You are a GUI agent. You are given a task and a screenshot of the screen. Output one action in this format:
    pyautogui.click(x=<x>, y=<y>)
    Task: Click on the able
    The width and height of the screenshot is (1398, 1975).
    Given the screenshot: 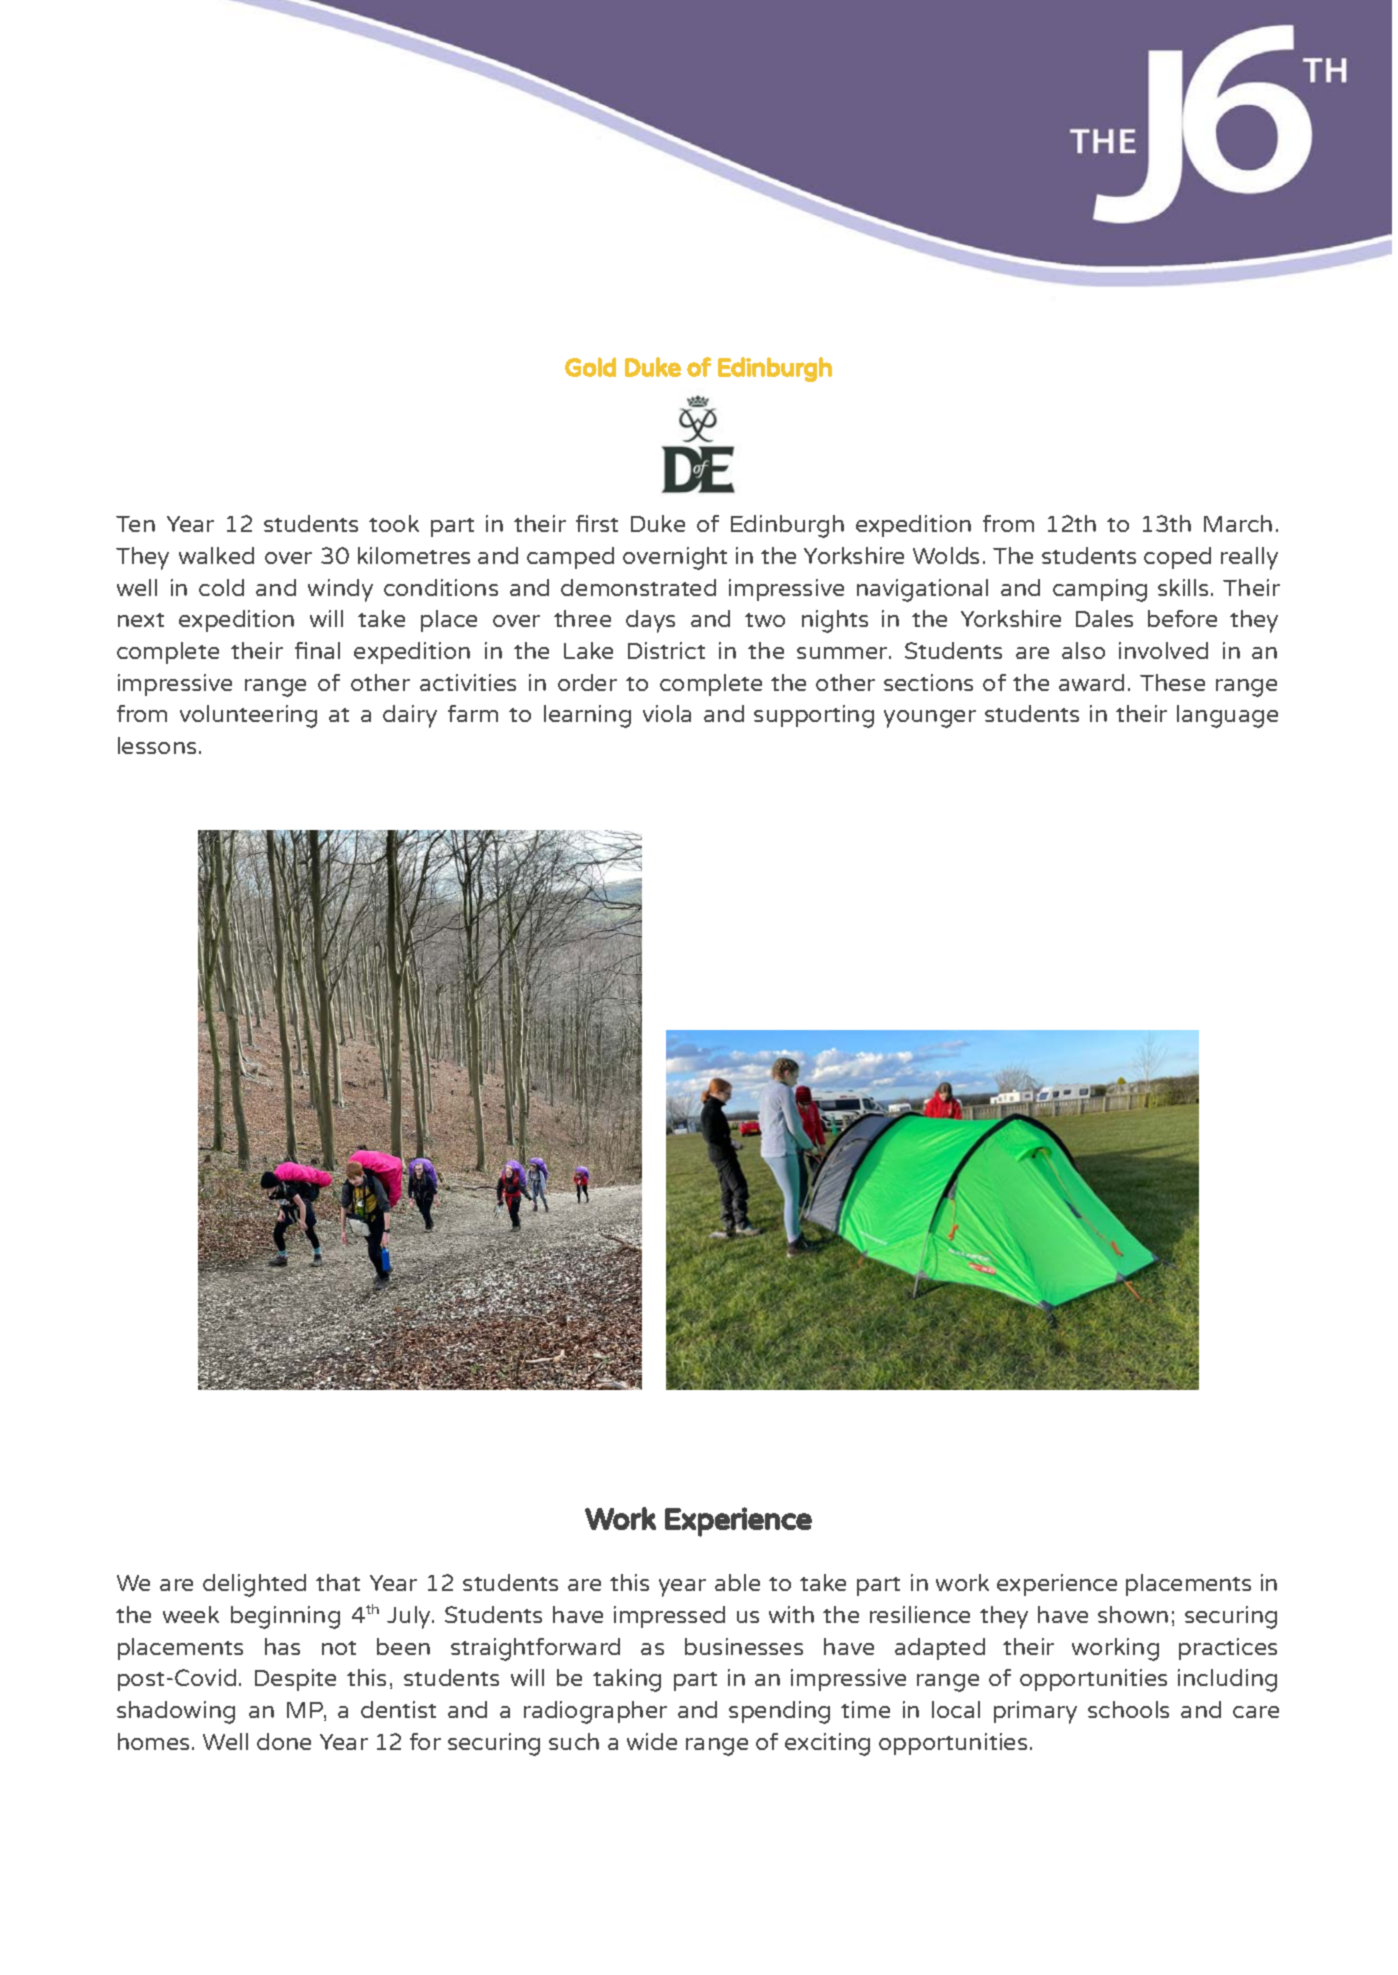 What is the action you would take?
    pyautogui.click(x=737, y=1582)
